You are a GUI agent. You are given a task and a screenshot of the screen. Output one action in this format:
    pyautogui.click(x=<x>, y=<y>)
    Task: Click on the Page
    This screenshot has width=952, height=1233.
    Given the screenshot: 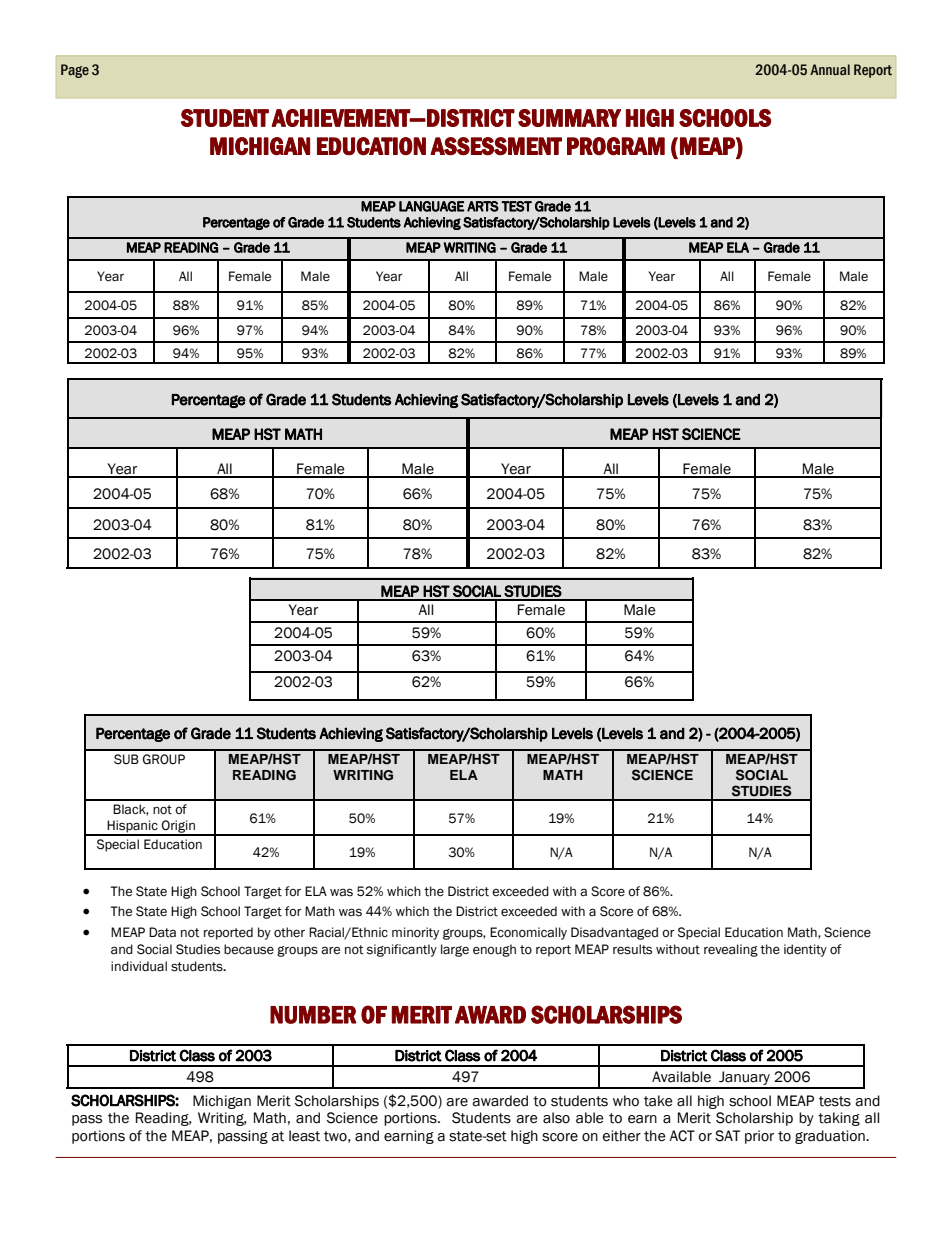 What is the action you would take?
    pyautogui.click(x=75, y=71)
